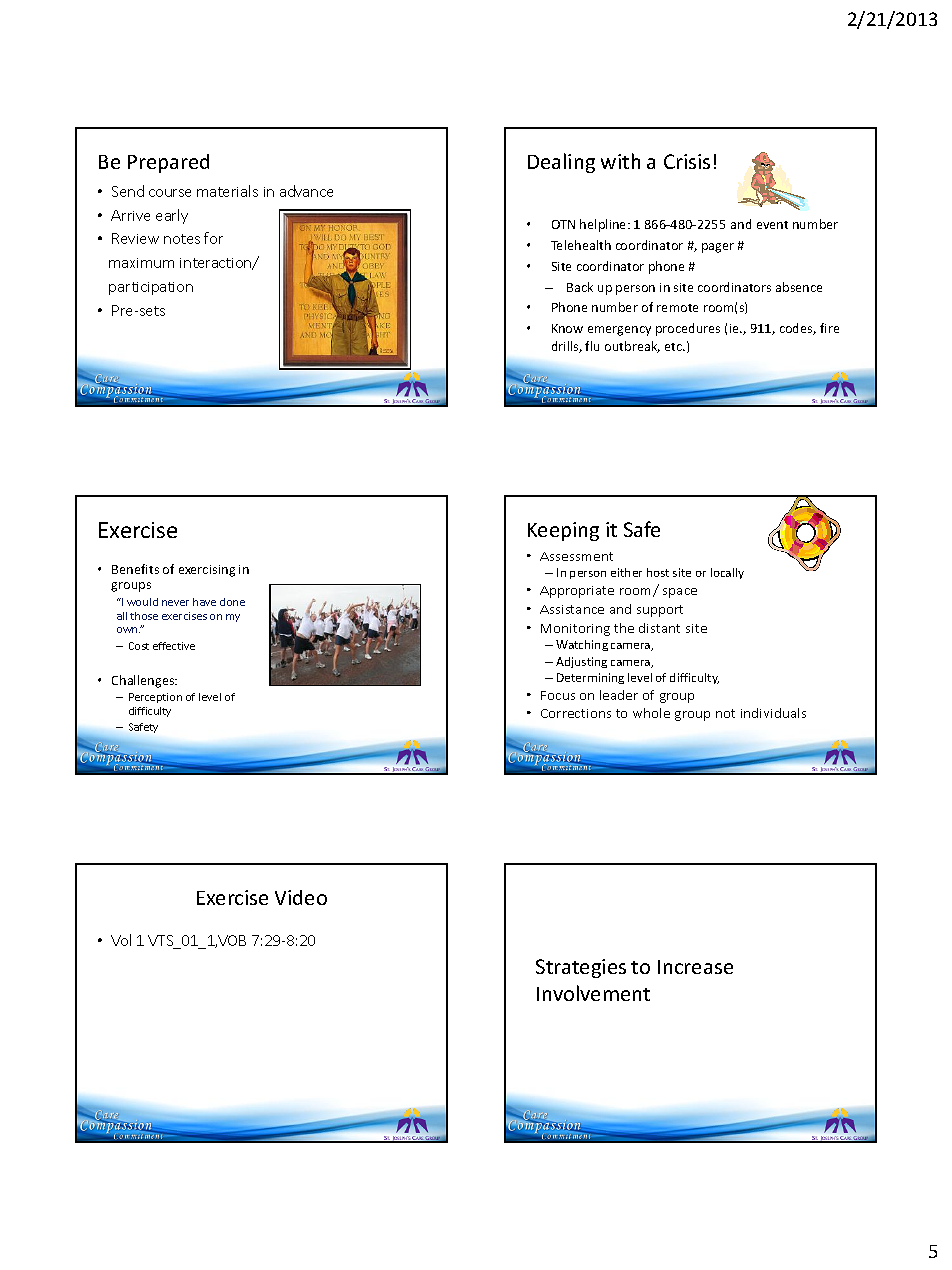 The image size is (952, 1270). I want to click on Focus, so click(558, 695).
